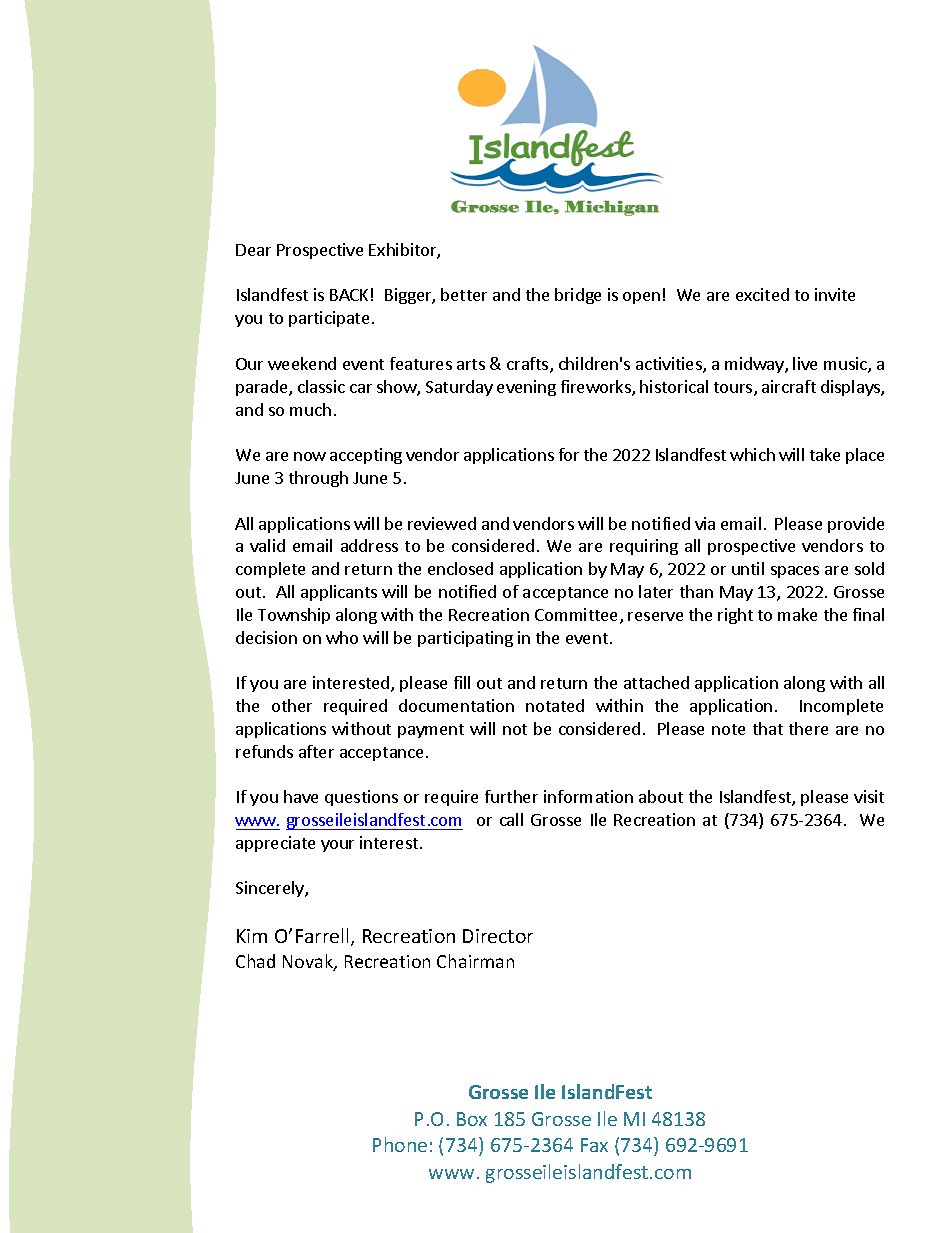  Describe the element at coordinates (472, 1119) in the screenshot. I see `Box` at that location.
